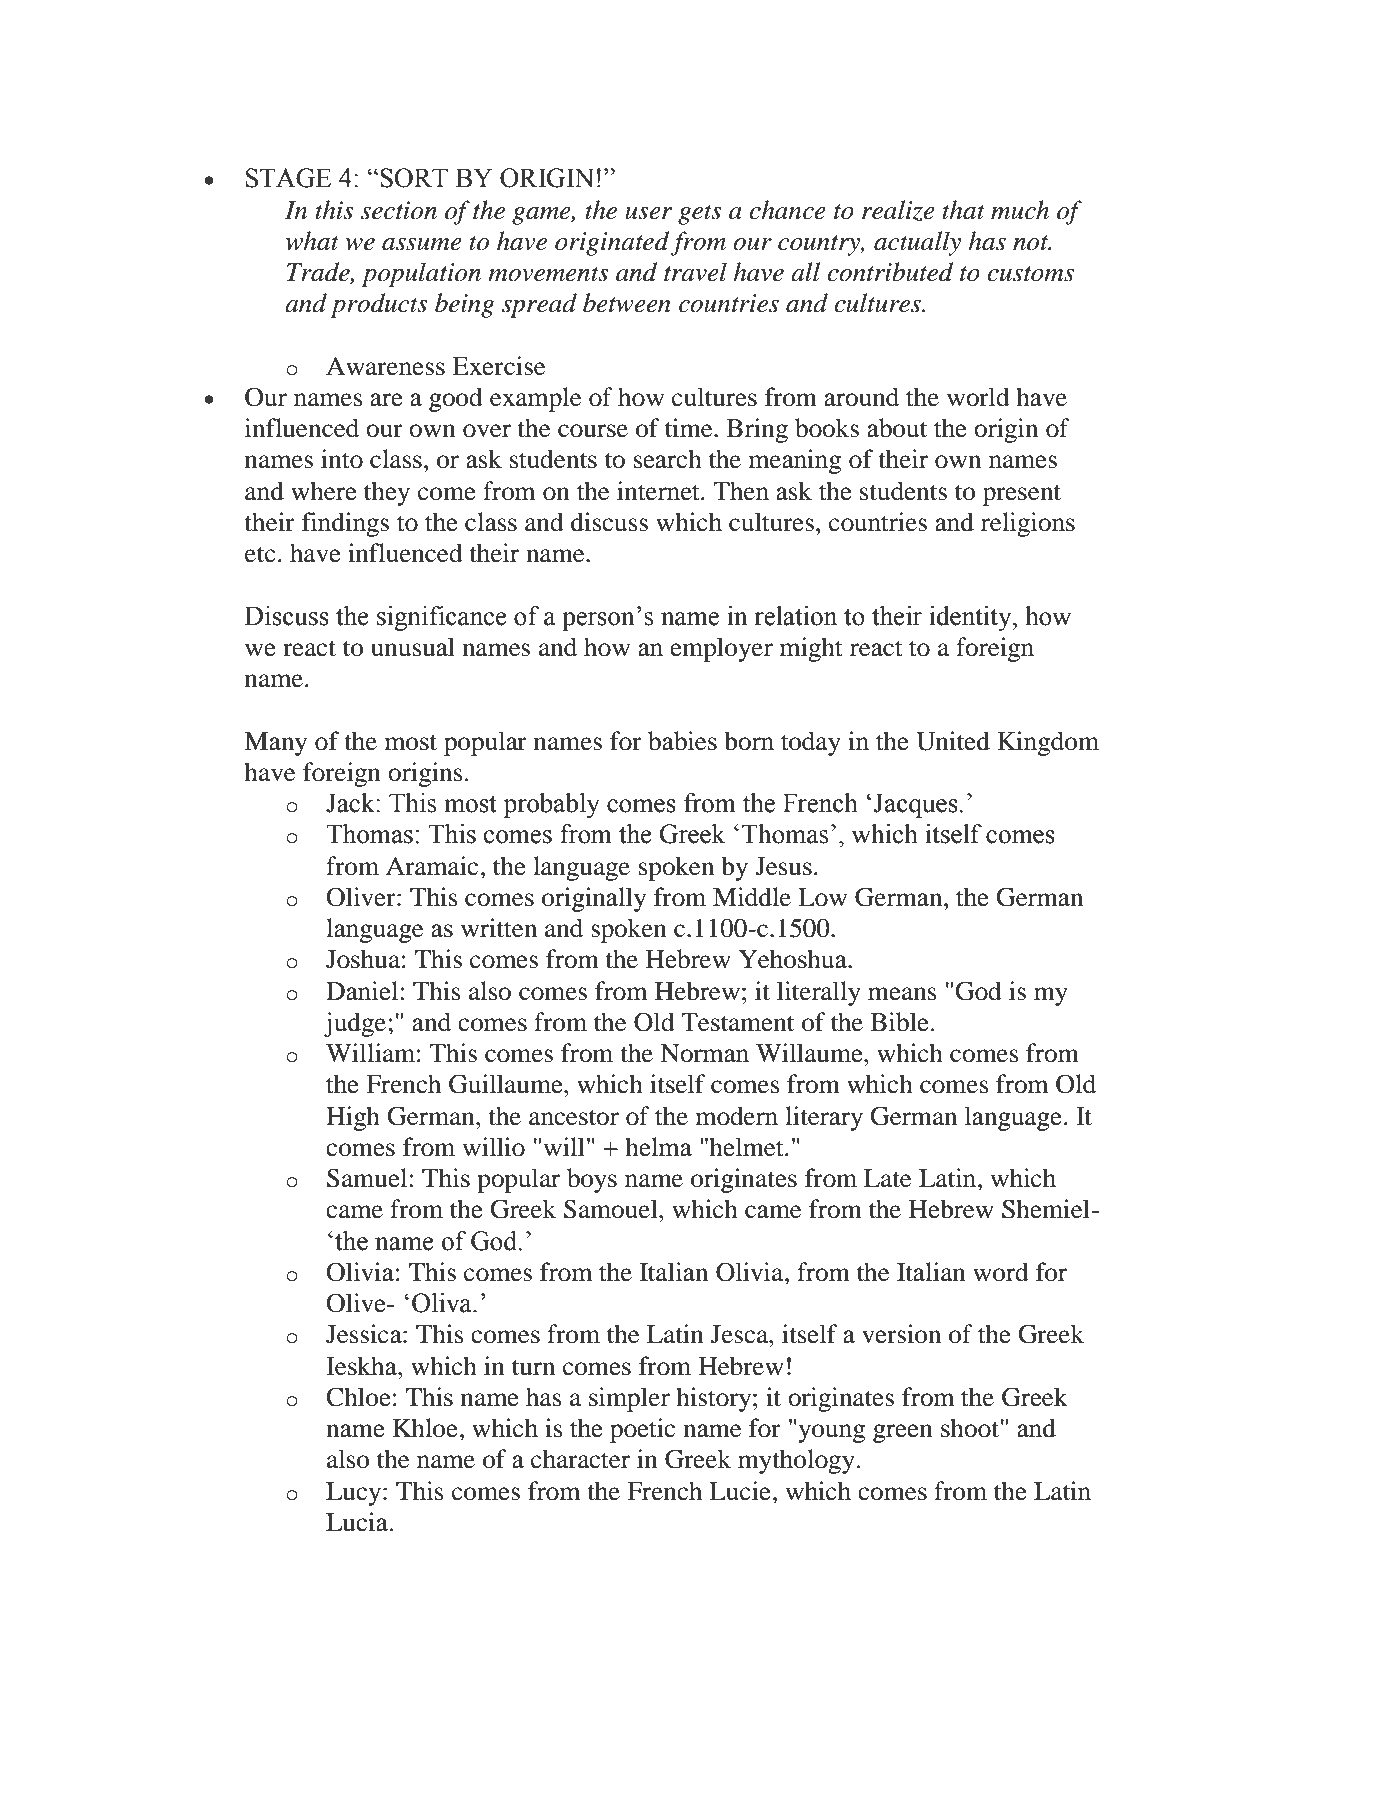  What do you see at coordinates (900, 1022) in the document?
I see `Bible` at bounding box center [900, 1022].
